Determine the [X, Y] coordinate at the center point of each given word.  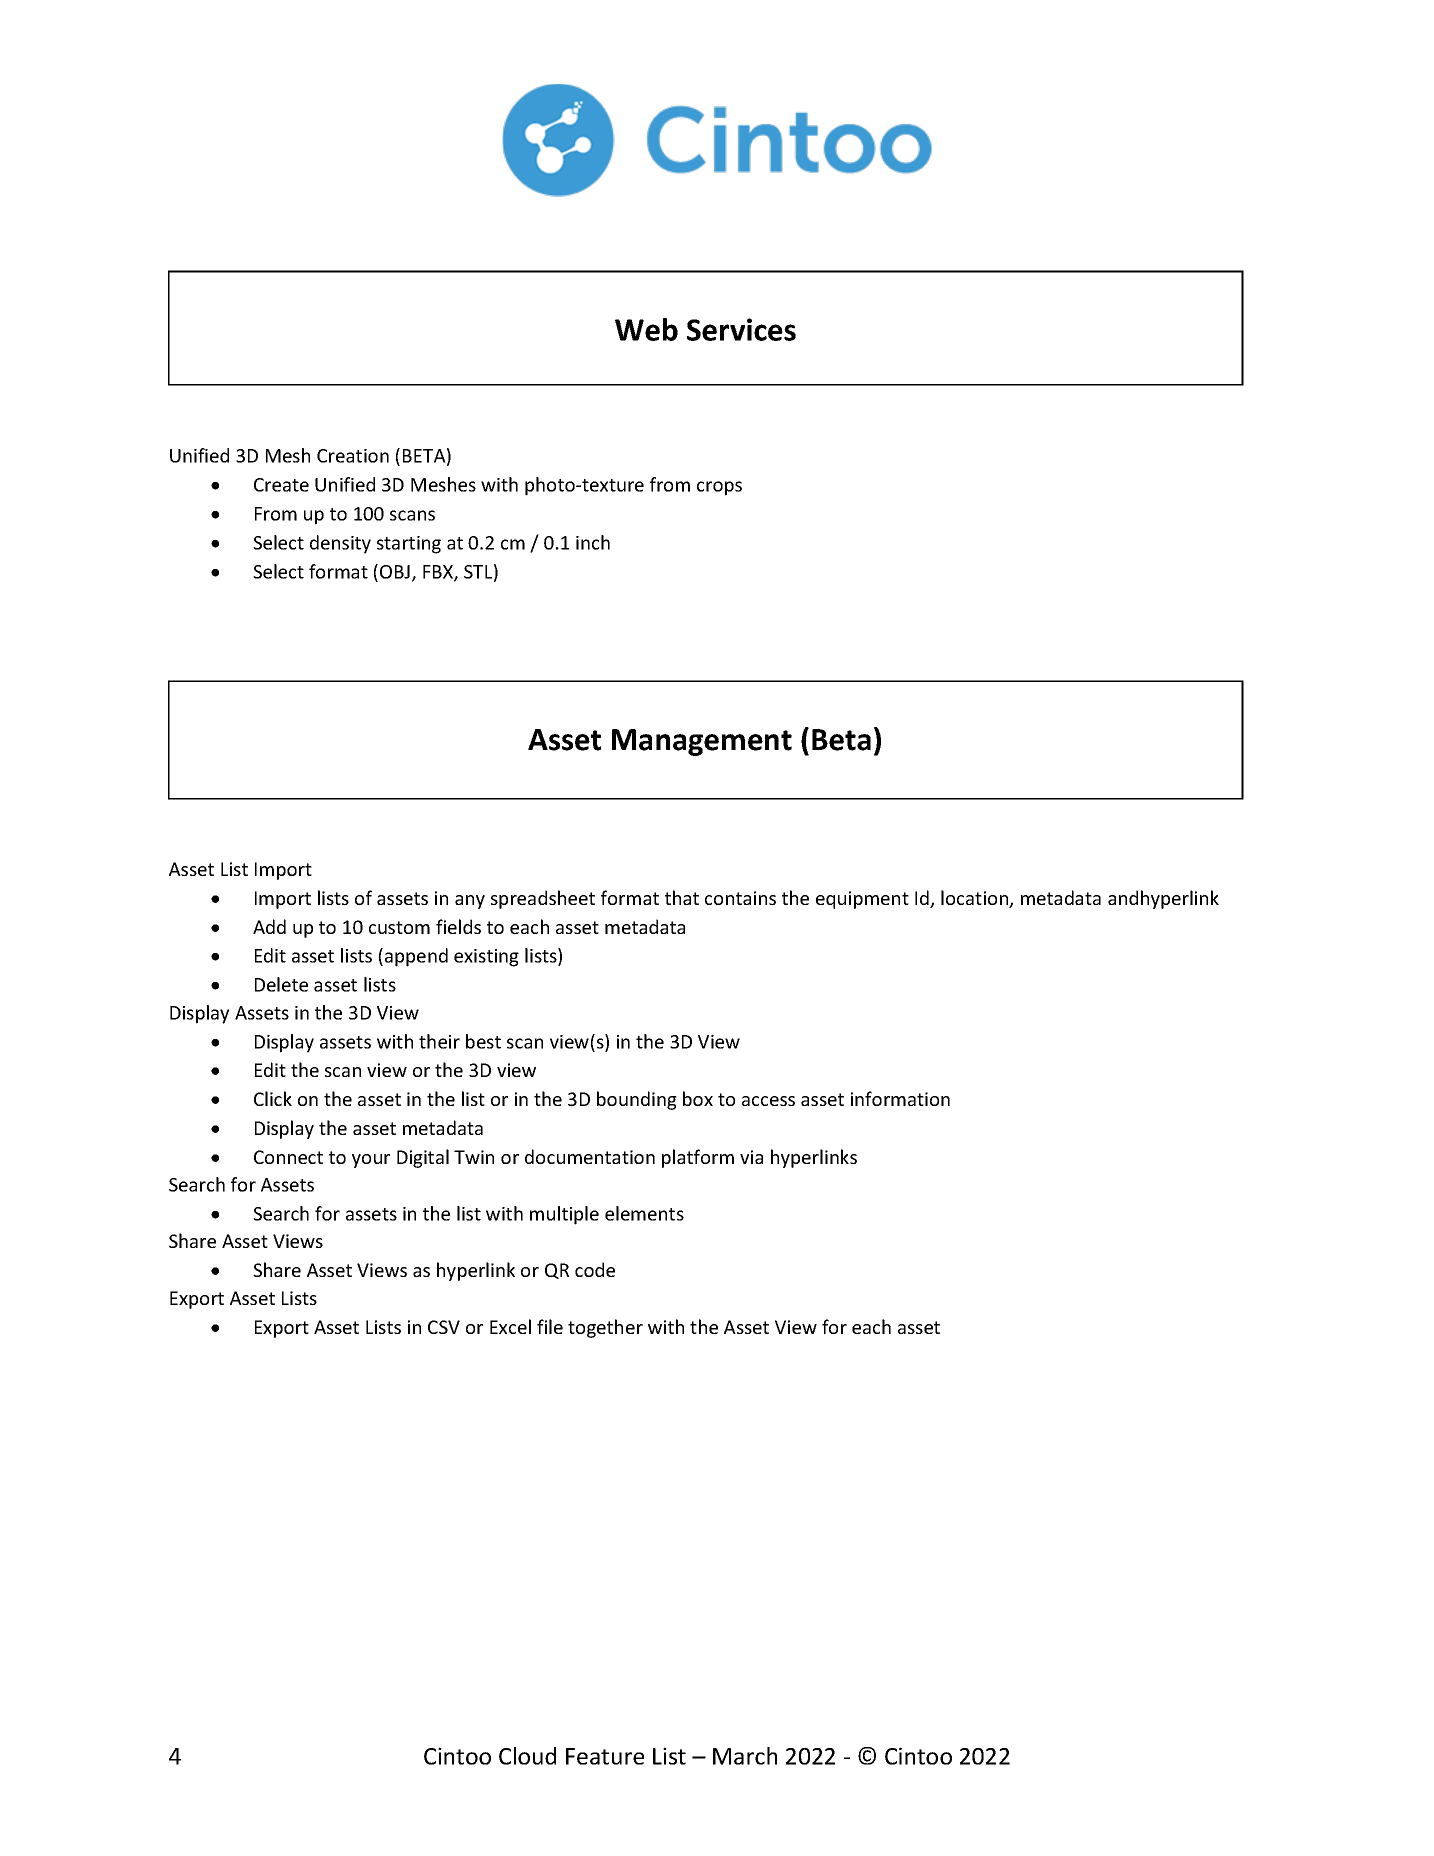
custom [399, 927]
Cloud [527, 1756]
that [682, 897]
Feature [605, 1756]
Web [646, 329]
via [751, 1157]
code [595, 1269]
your [371, 1161]
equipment [862, 900]
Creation [353, 456]
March [745, 1756]
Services [741, 329]
